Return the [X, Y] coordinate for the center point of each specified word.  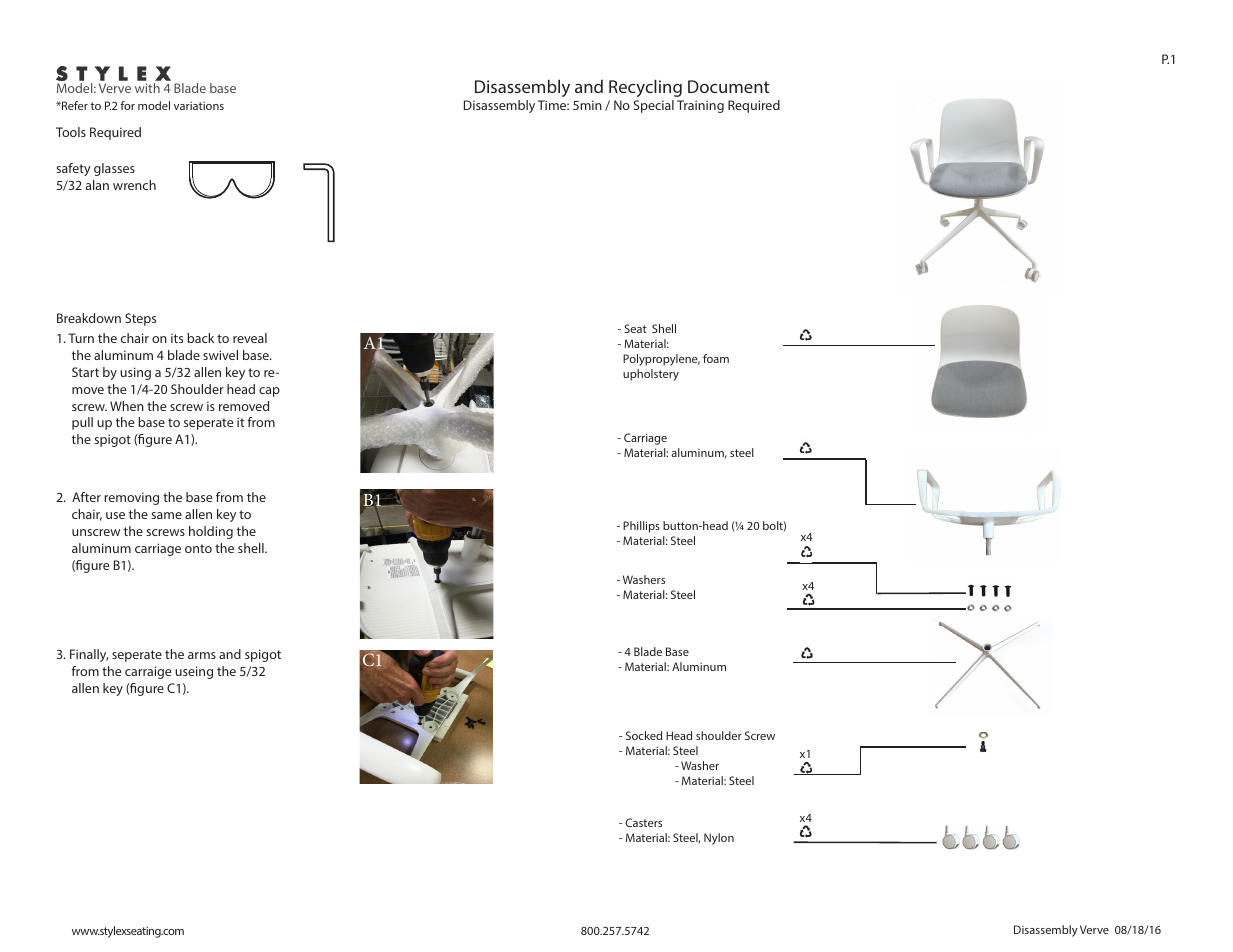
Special [654, 106]
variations [199, 105]
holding [211, 532]
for [127, 105]
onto [198, 548]
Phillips [641, 527]
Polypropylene [661, 360]
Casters [643, 822]
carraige [148, 672]
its [177, 338]
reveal [250, 338]
